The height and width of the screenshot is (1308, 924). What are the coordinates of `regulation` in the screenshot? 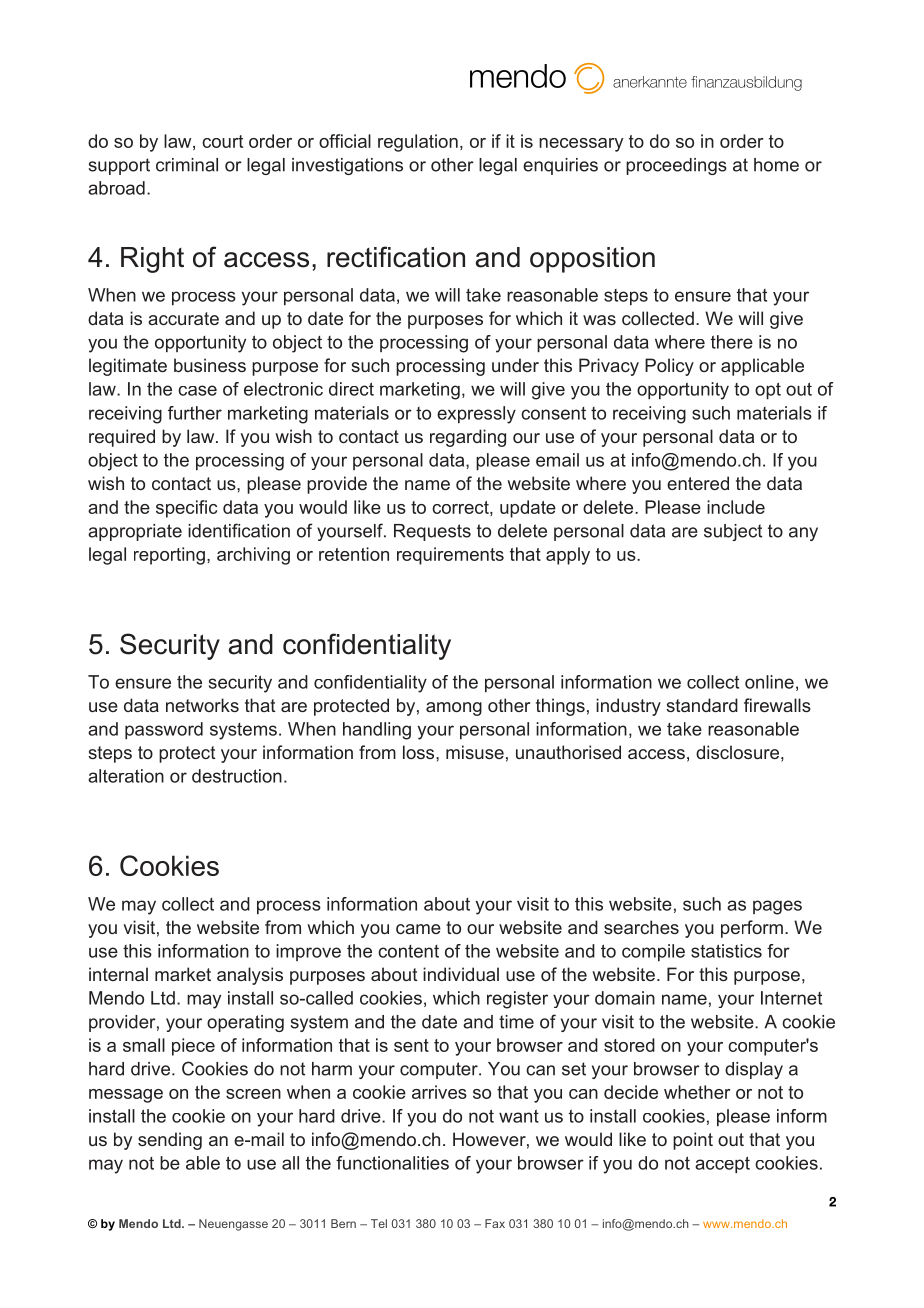 It's located at (418, 143).
